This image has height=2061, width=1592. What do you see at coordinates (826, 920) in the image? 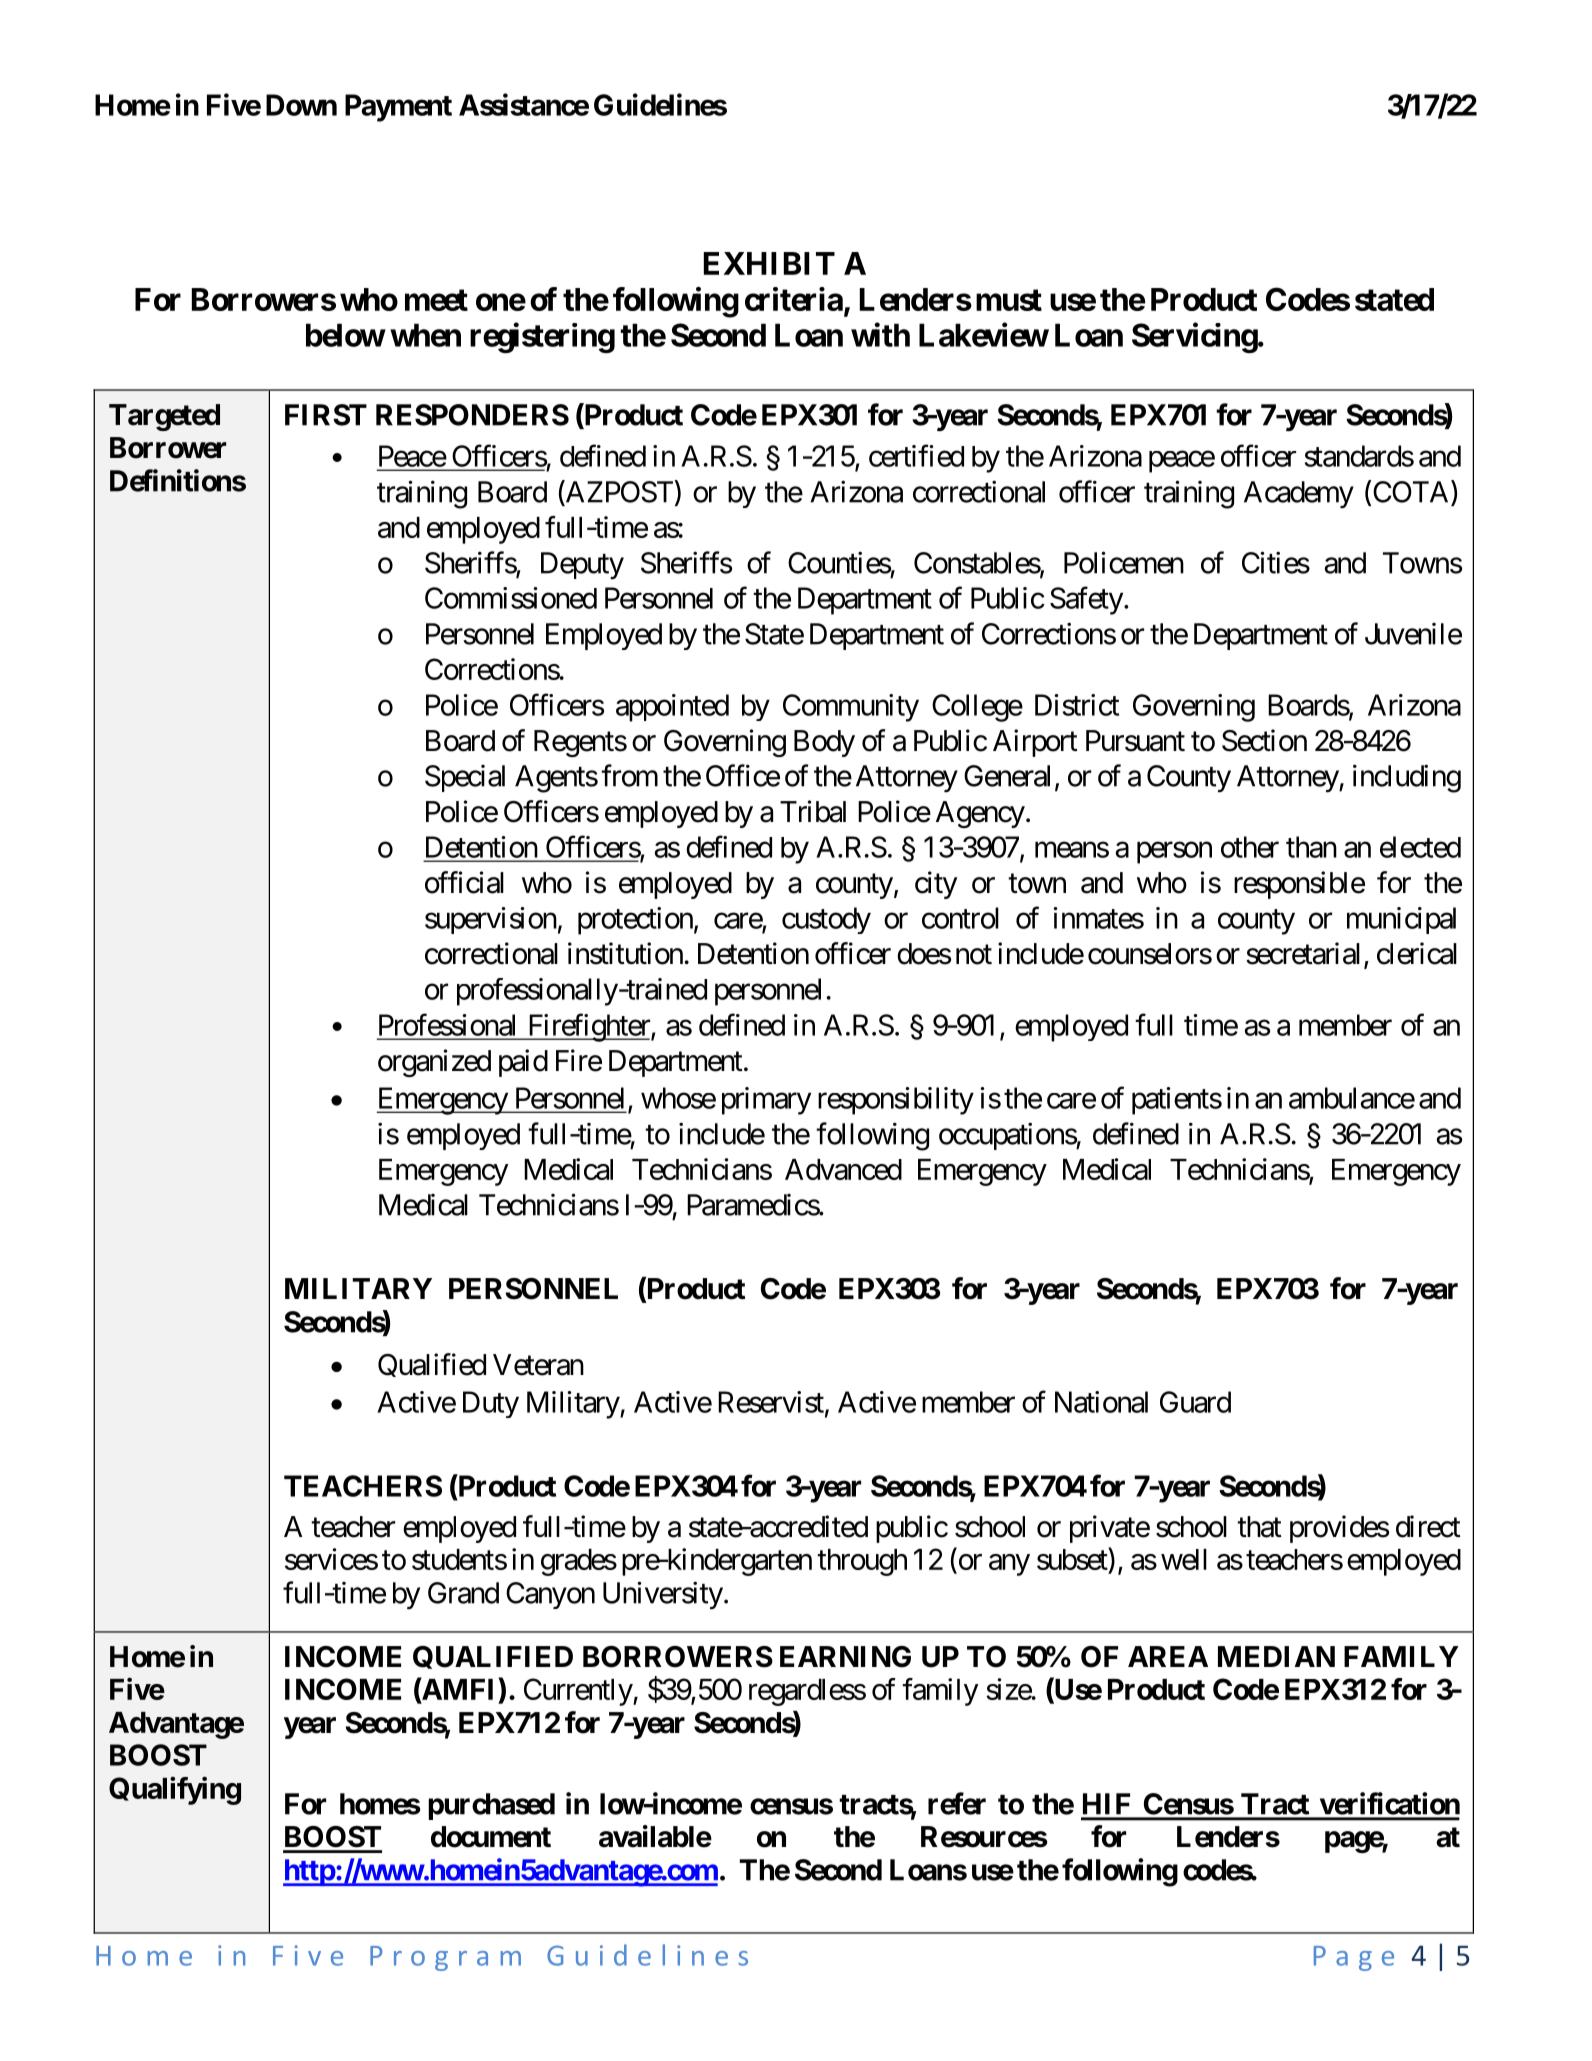
I see `custody` at bounding box center [826, 920].
